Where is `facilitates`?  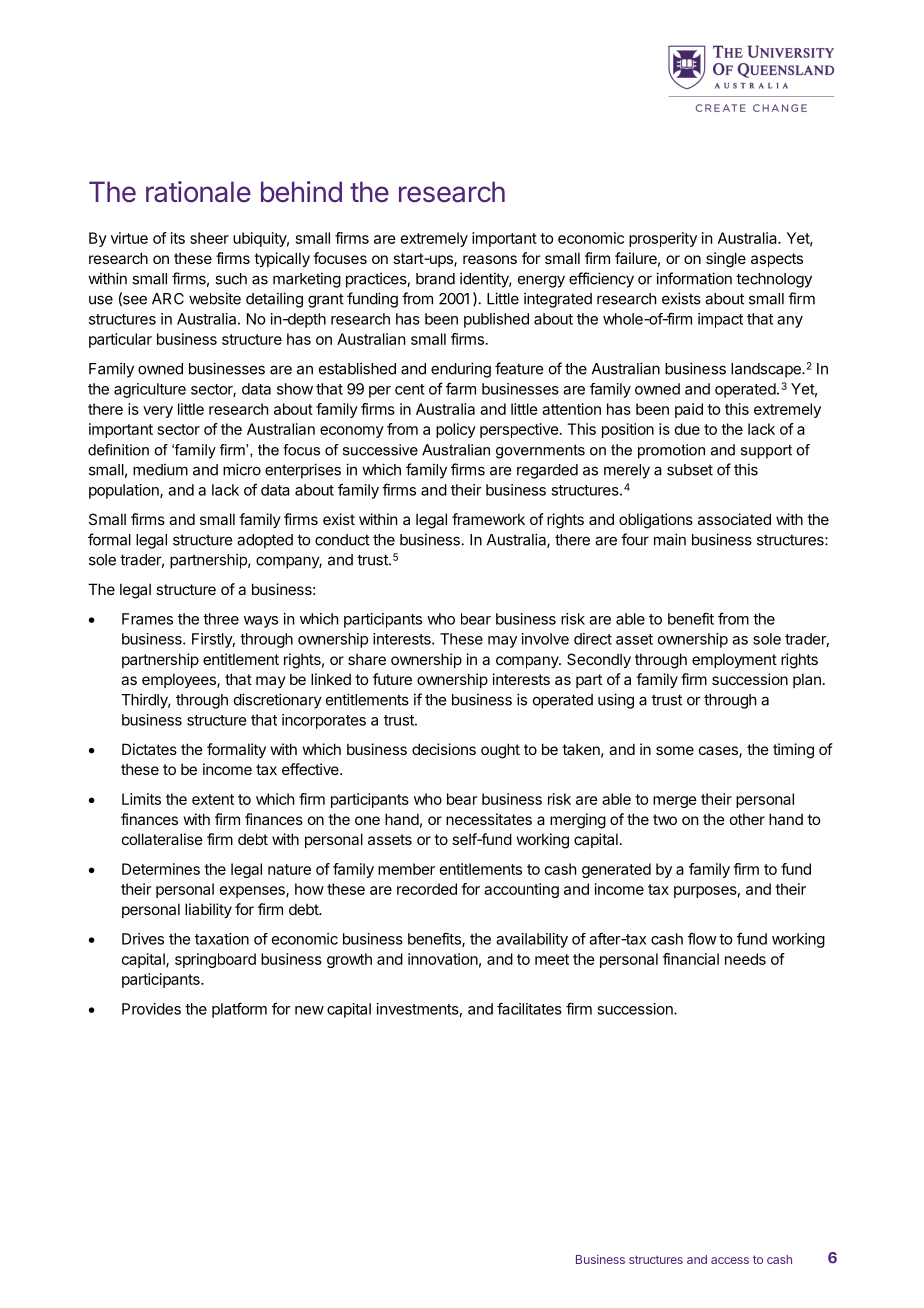 facilitates is located at coordinates (529, 1008).
